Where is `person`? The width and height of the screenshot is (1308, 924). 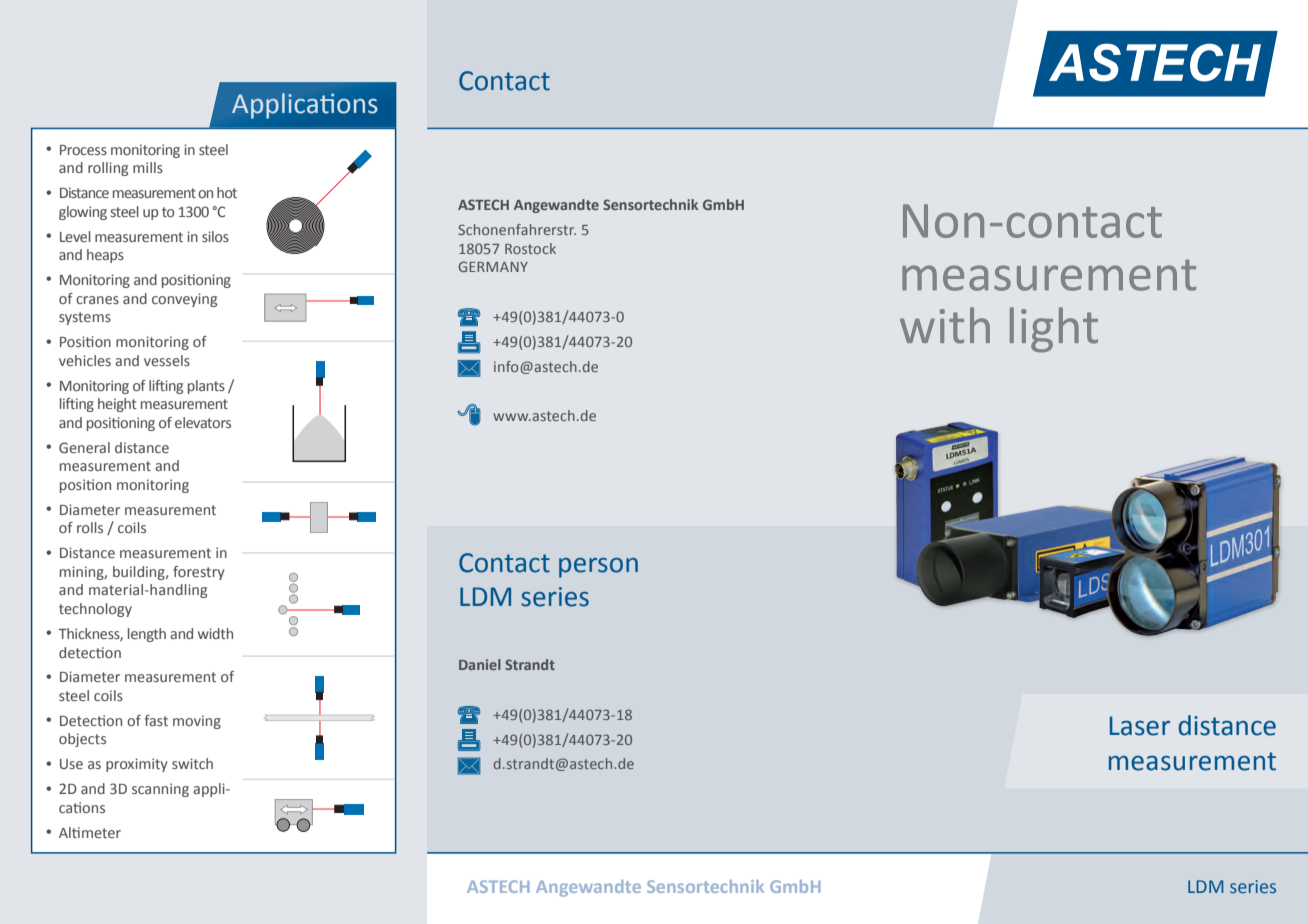 person is located at coordinates (598, 568).
